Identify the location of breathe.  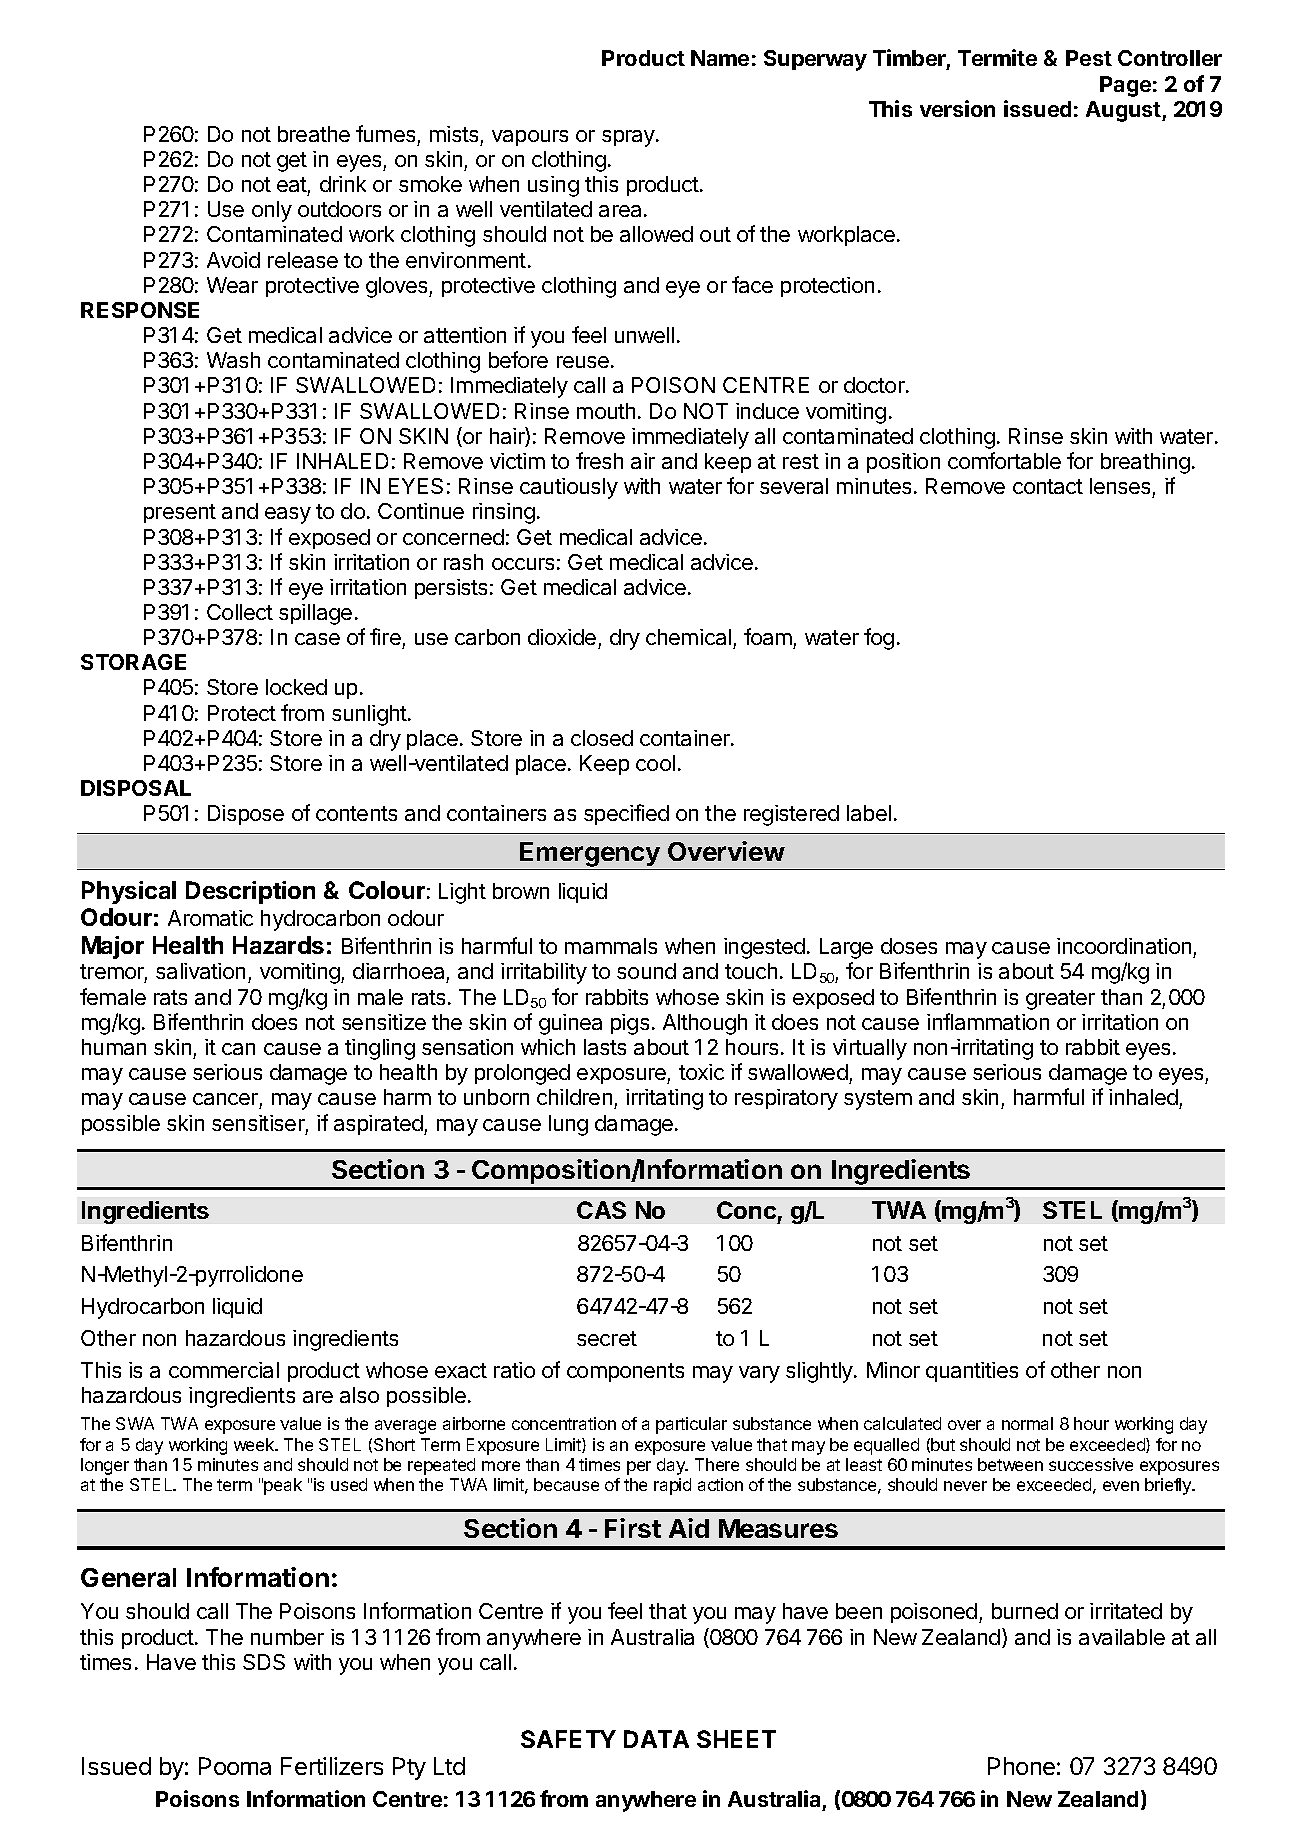
(314, 134).
